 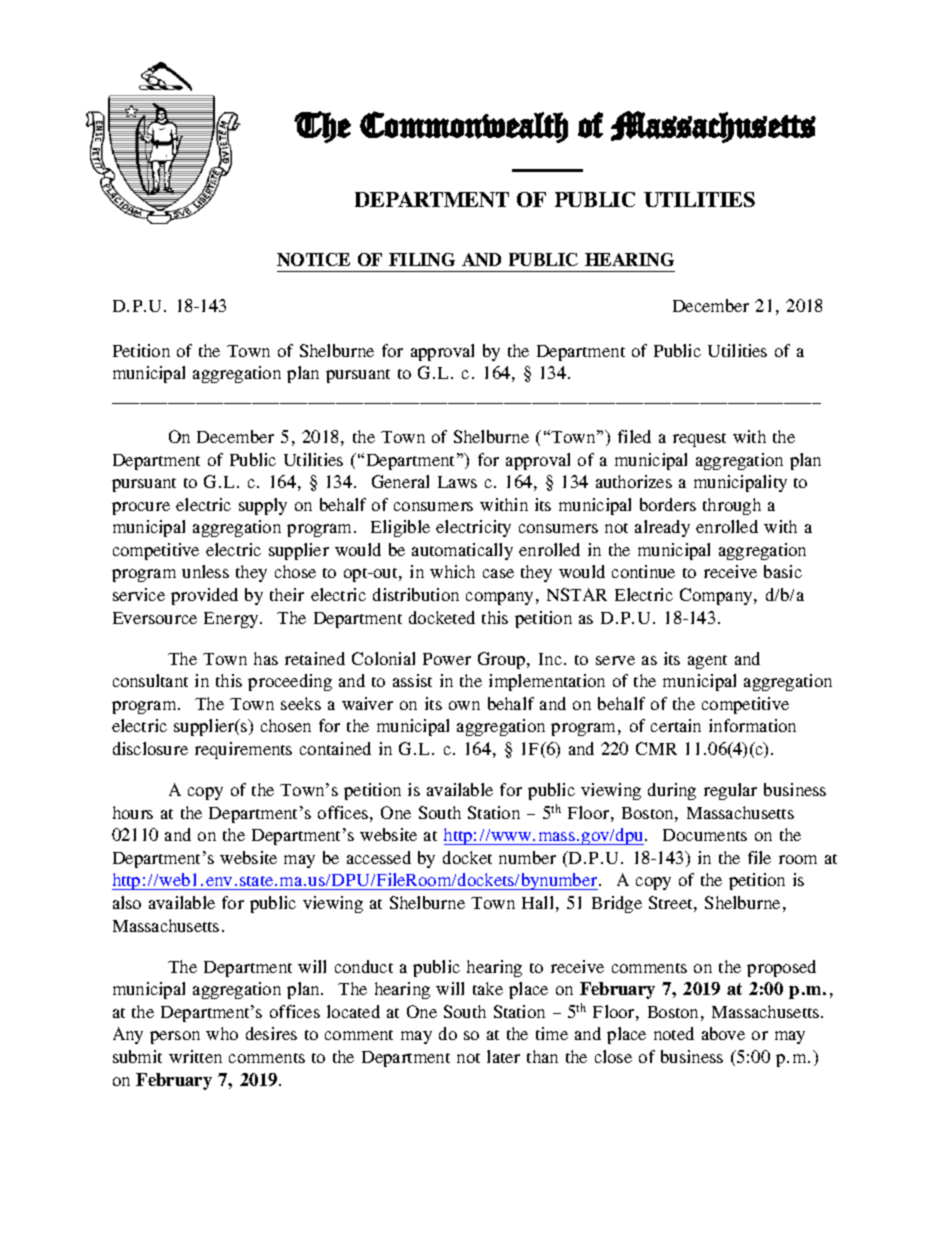 I want to click on hours, so click(x=133, y=812).
